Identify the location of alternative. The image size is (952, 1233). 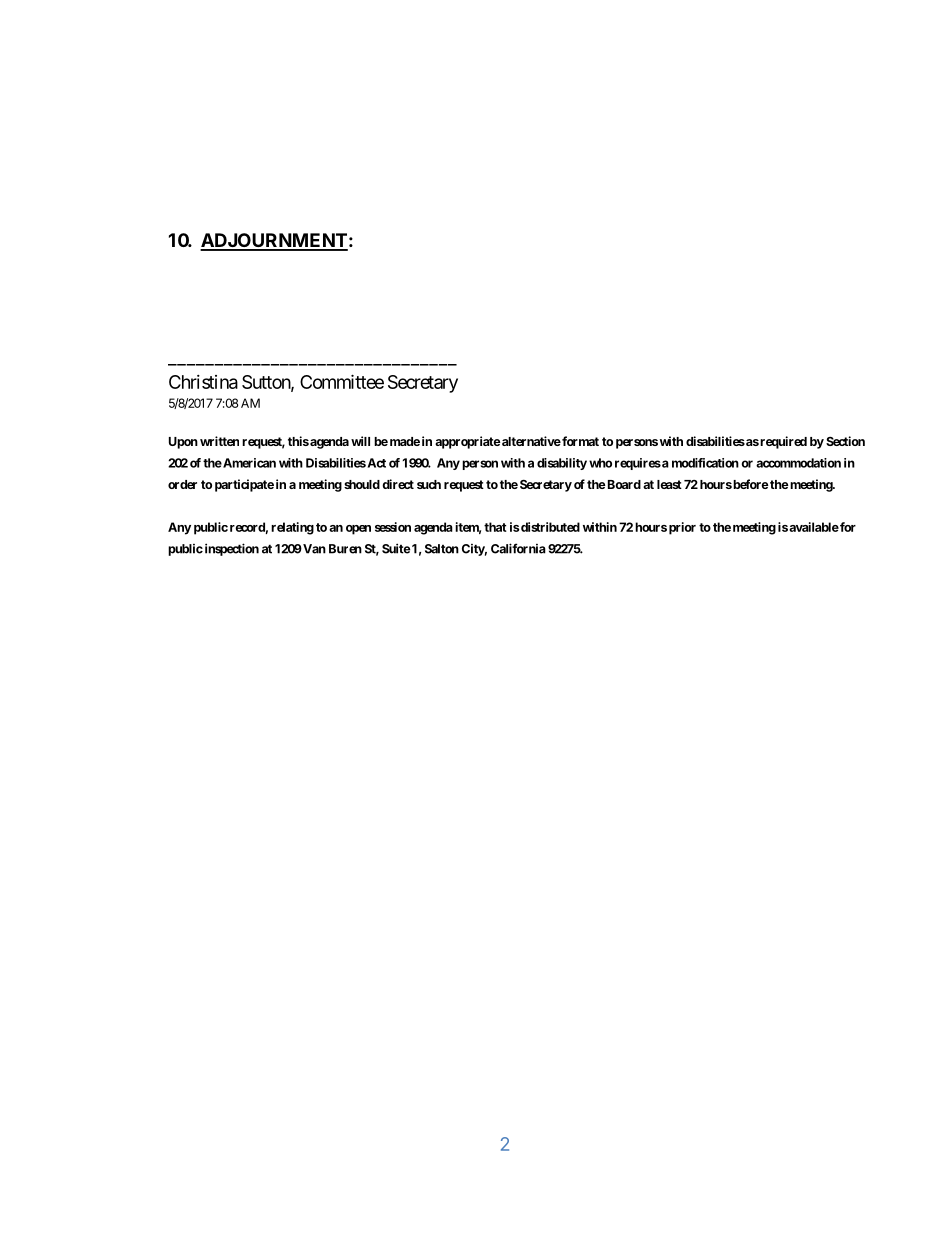
(530, 441).
